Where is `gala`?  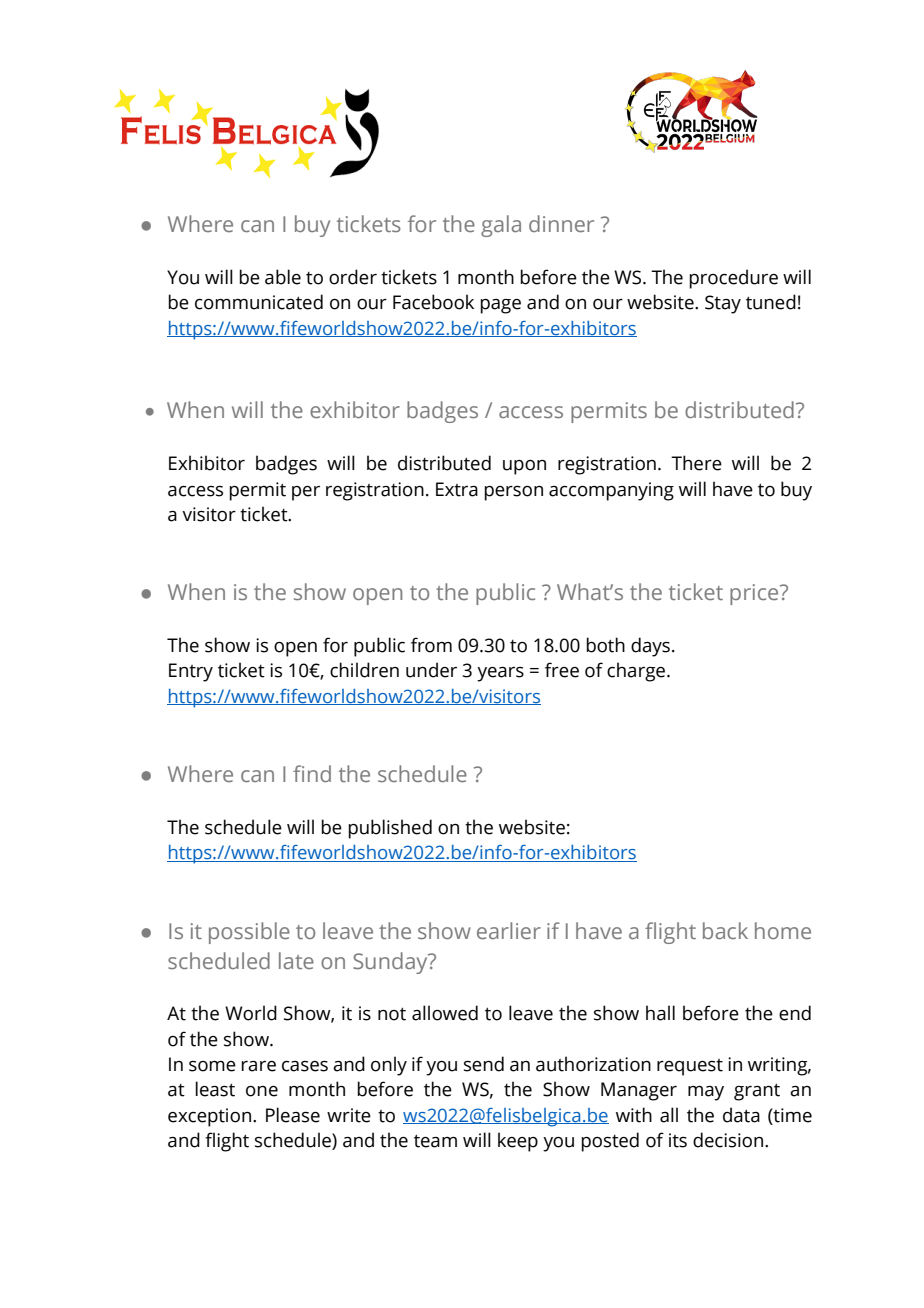 gala is located at coordinates (501, 226).
